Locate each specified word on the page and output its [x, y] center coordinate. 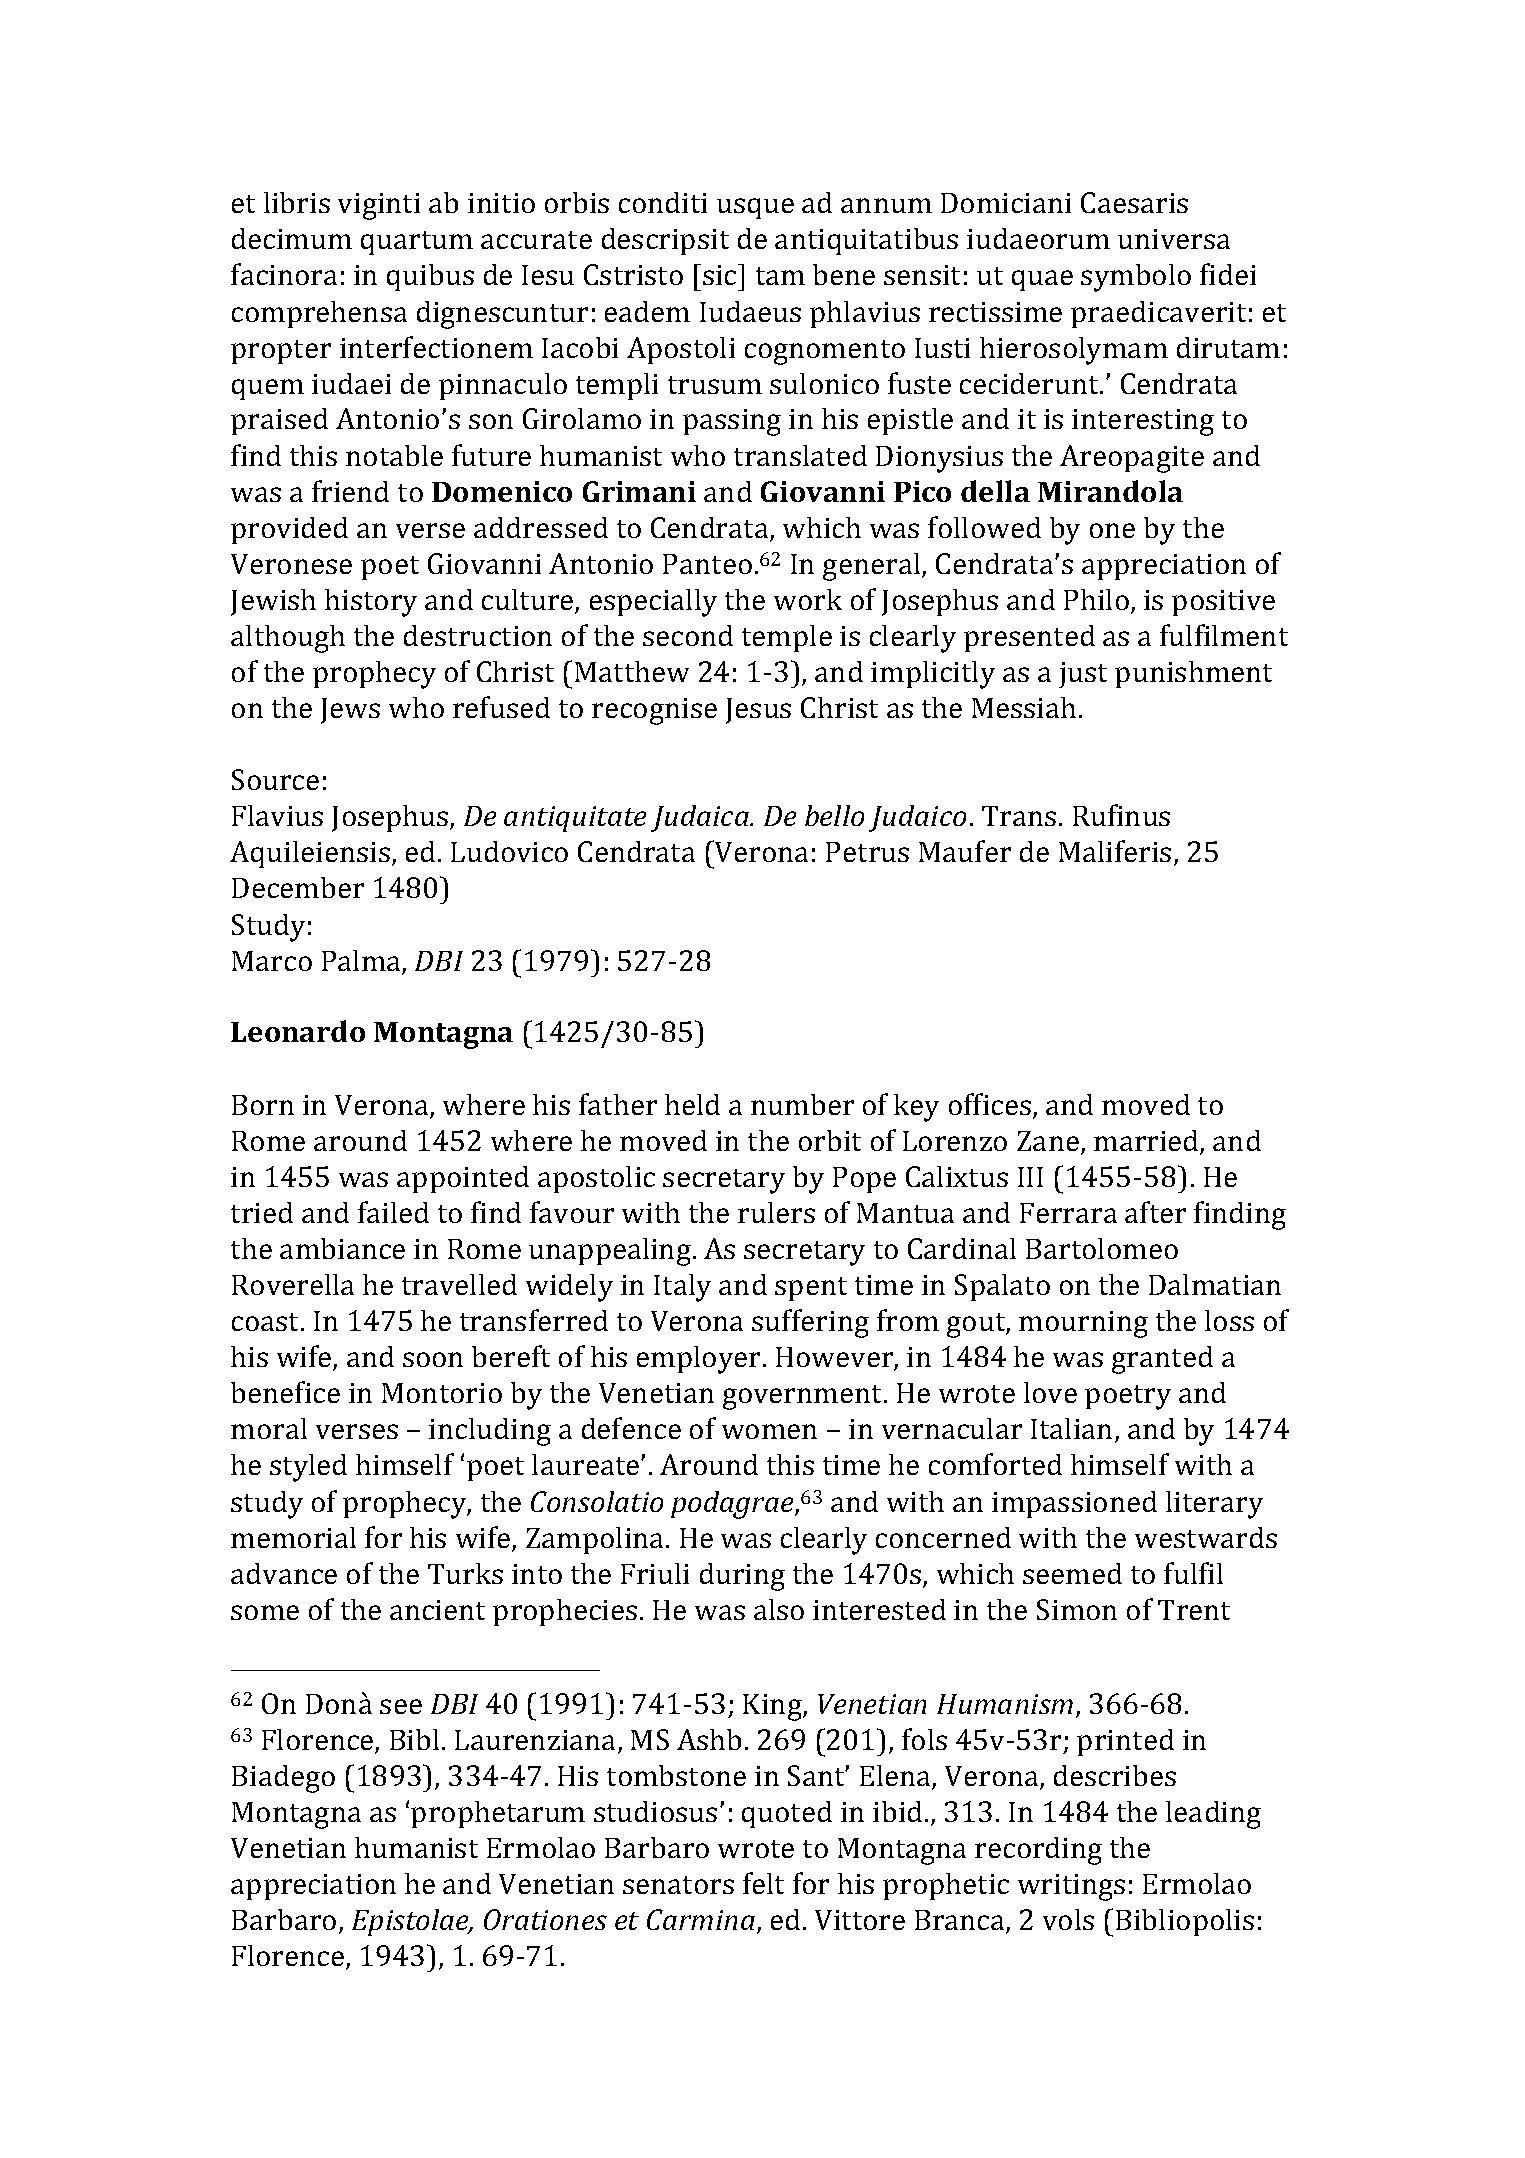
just [1083, 675]
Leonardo [298, 1031]
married [1147, 1142]
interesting [1143, 422]
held [692, 1104]
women [769, 1431]
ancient [437, 1610]
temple [787, 638]
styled [308, 1468]
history [371, 603]
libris [297, 202]
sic [721, 274]
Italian [1071, 1428]
